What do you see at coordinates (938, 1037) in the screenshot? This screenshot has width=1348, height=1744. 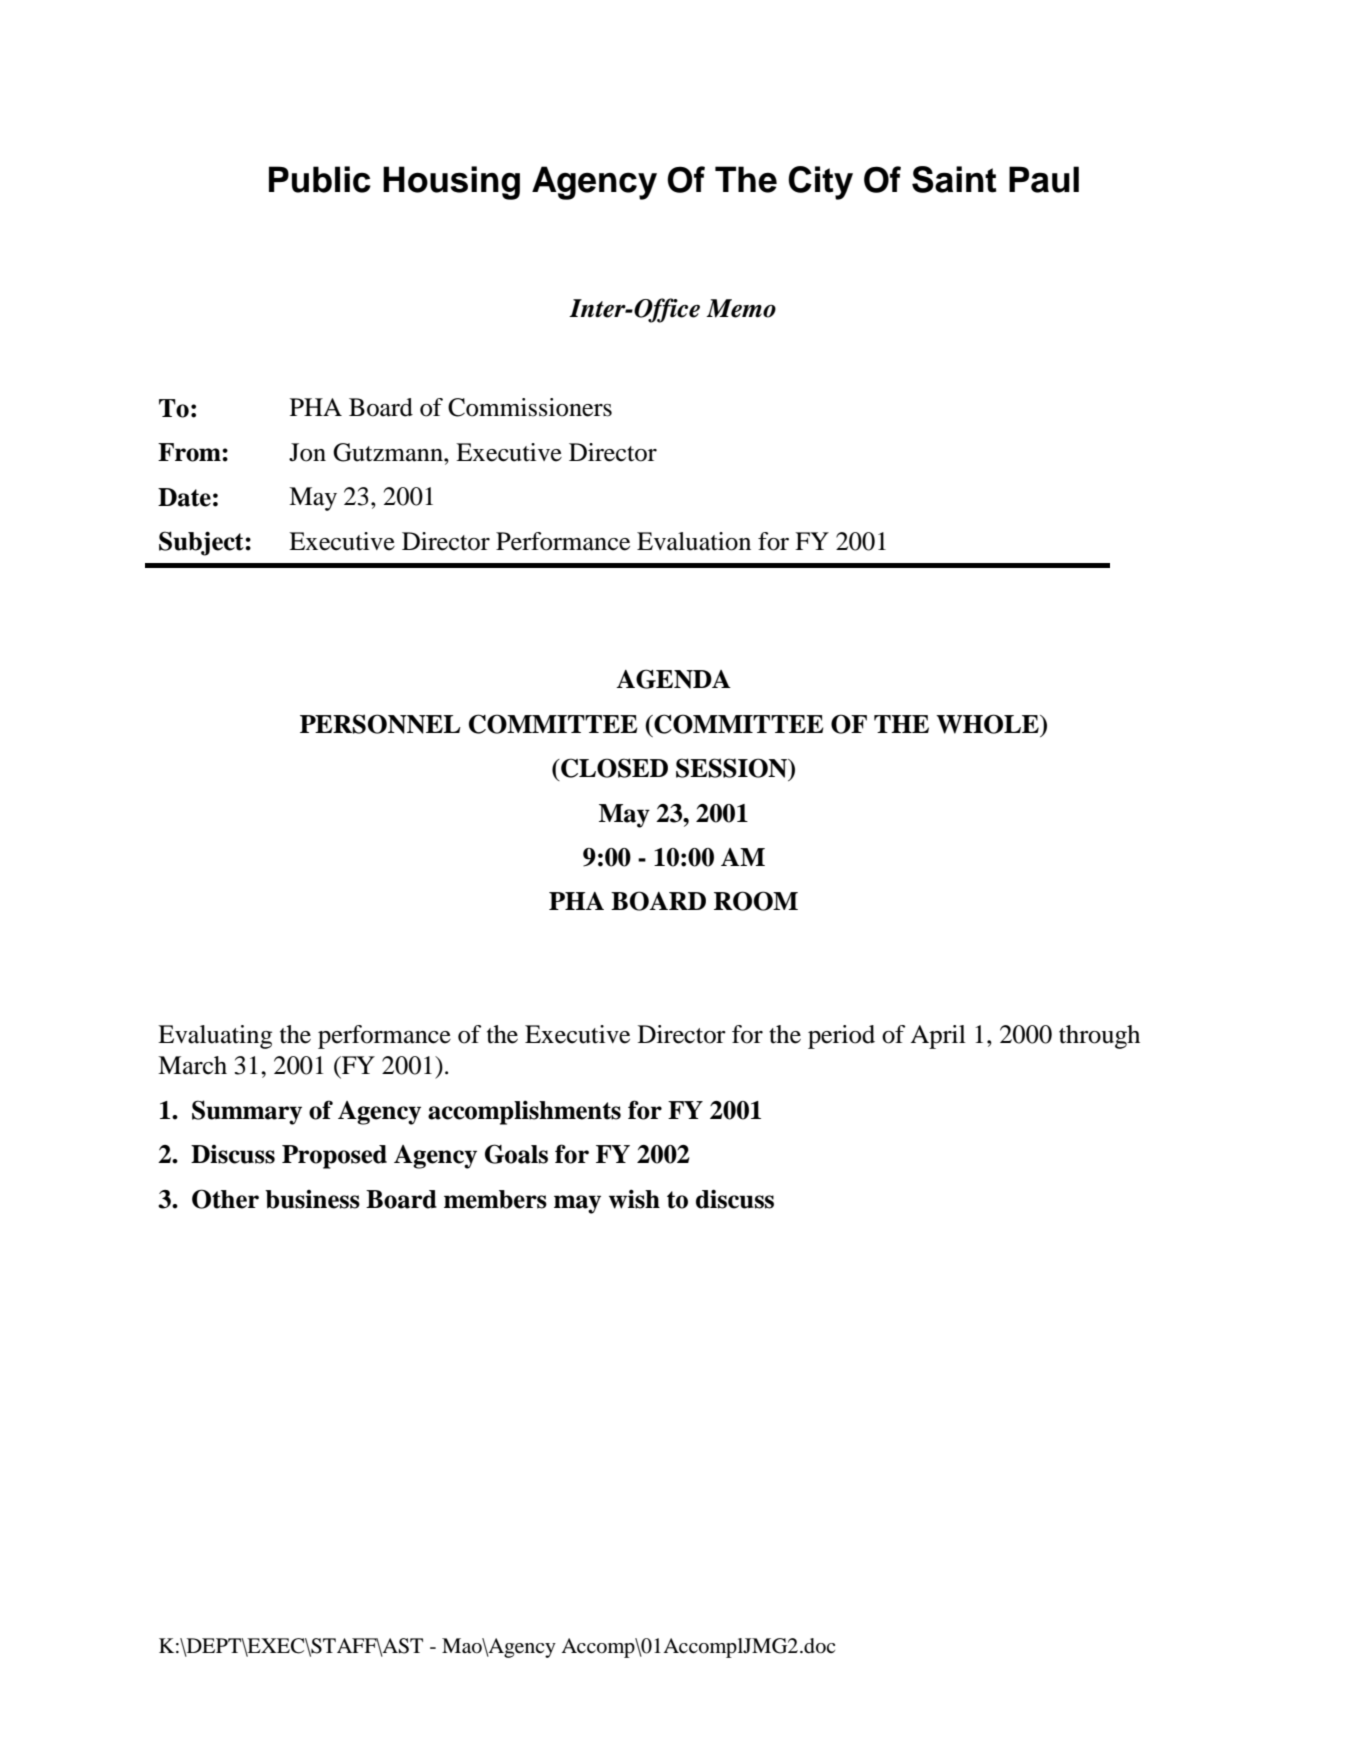 I see `April` at bounding box center [938, 1037].
